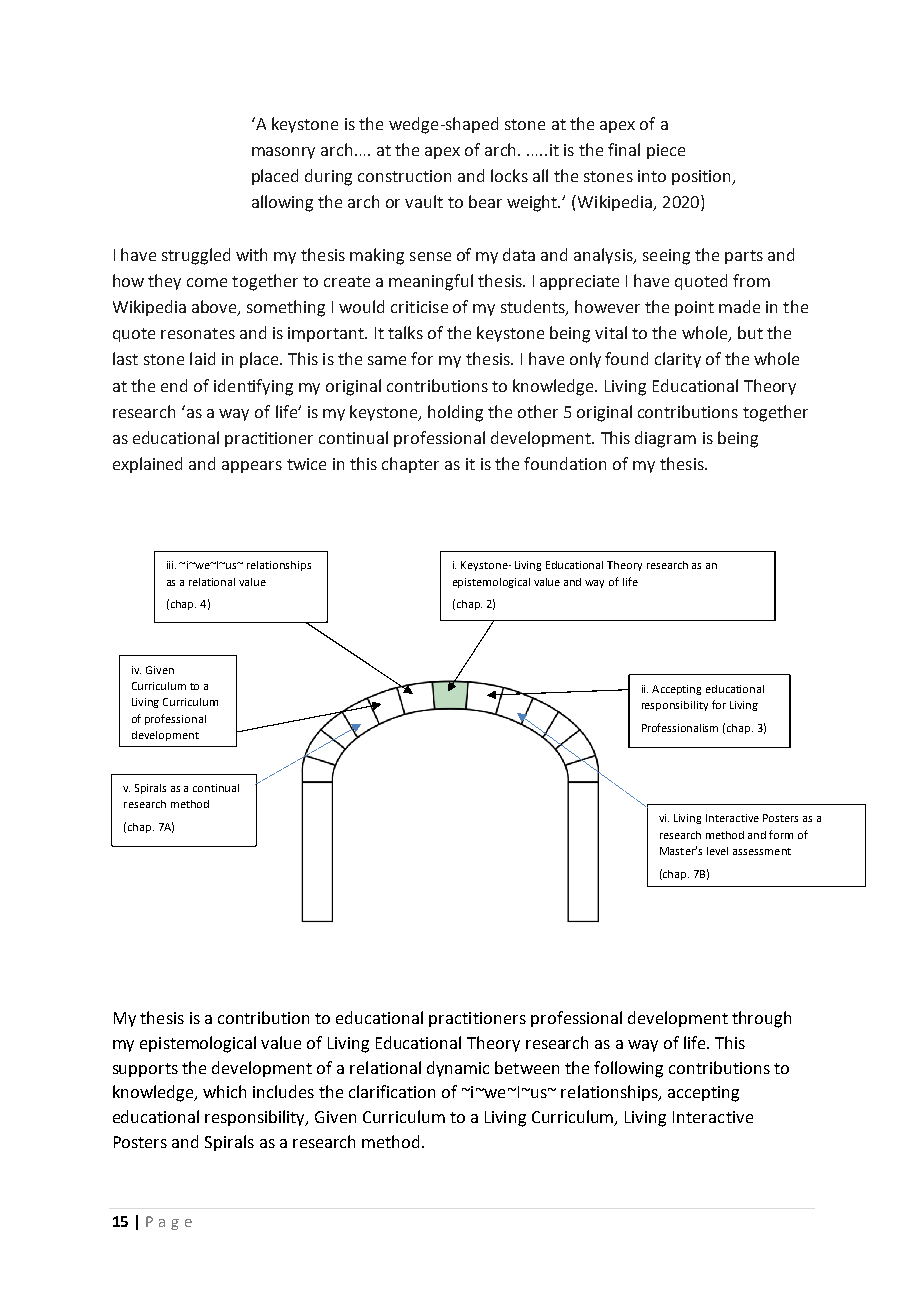 This screenshot has width=924, height=1308. I want to click on vault, so click(424, 201).
